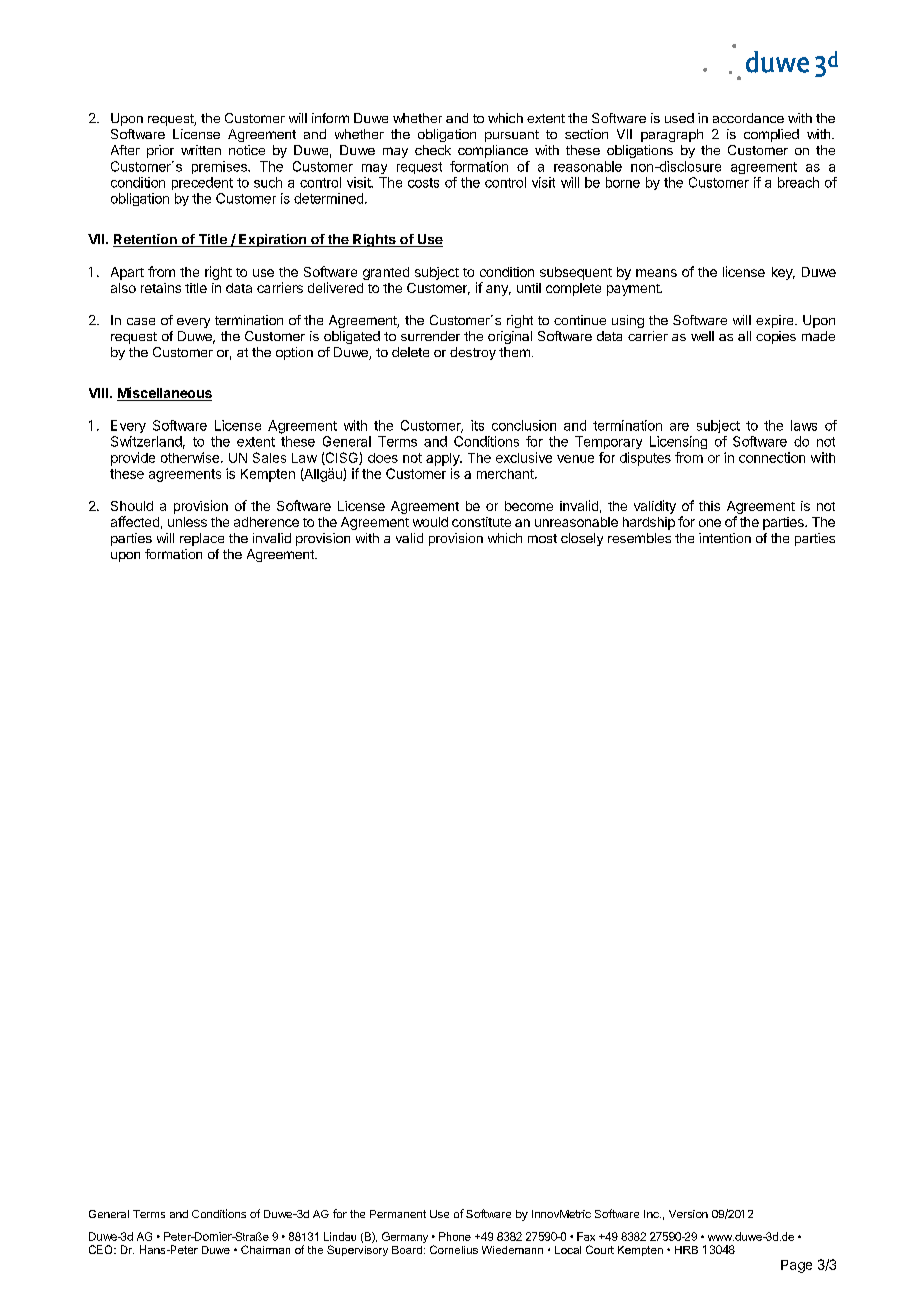  What do you see at coordinates (688, 1214) in the page?
I see `Version` at bounding box center [688, 1214].
